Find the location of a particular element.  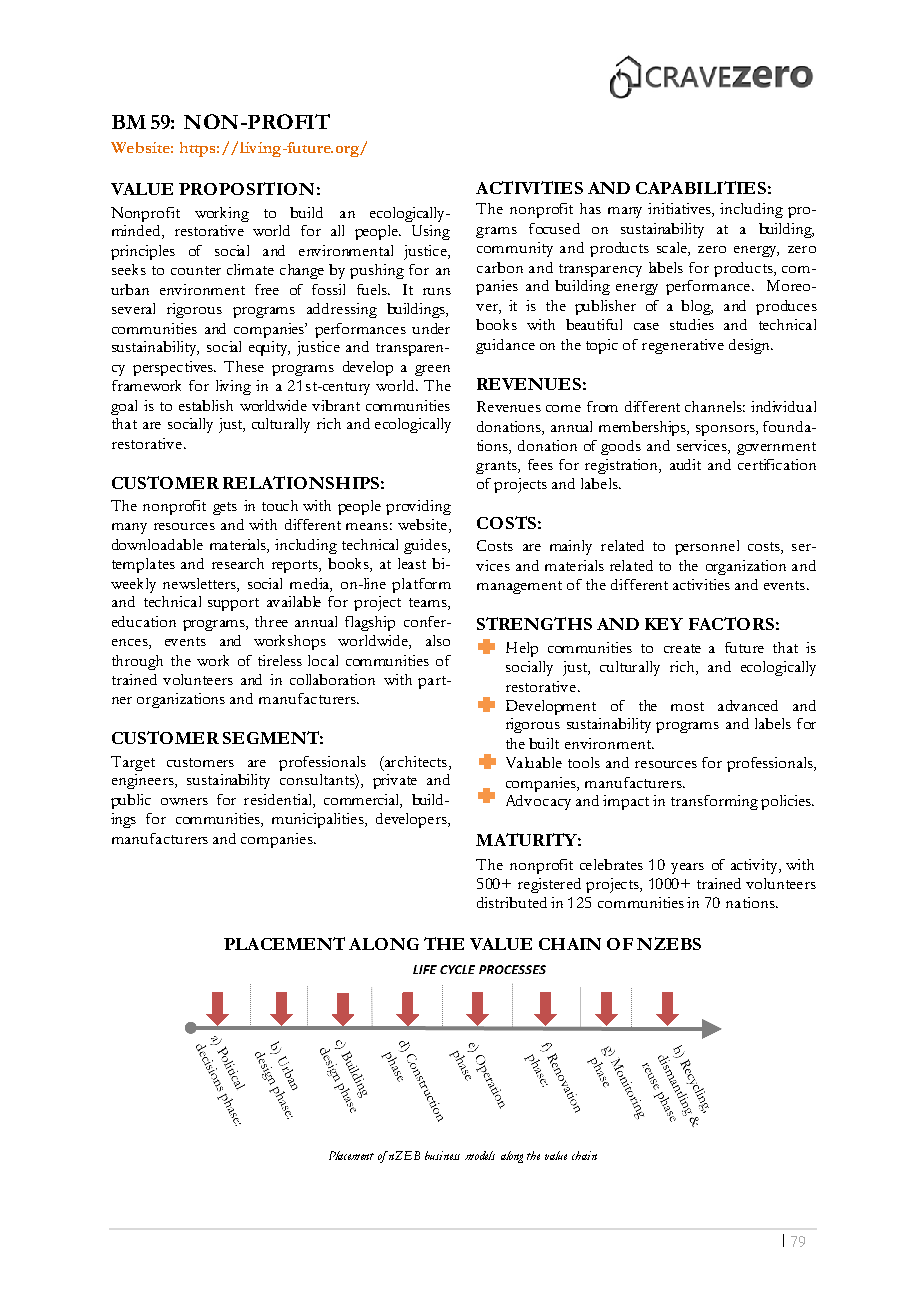

PROPOSITION is located at coordinates (246, 188).
